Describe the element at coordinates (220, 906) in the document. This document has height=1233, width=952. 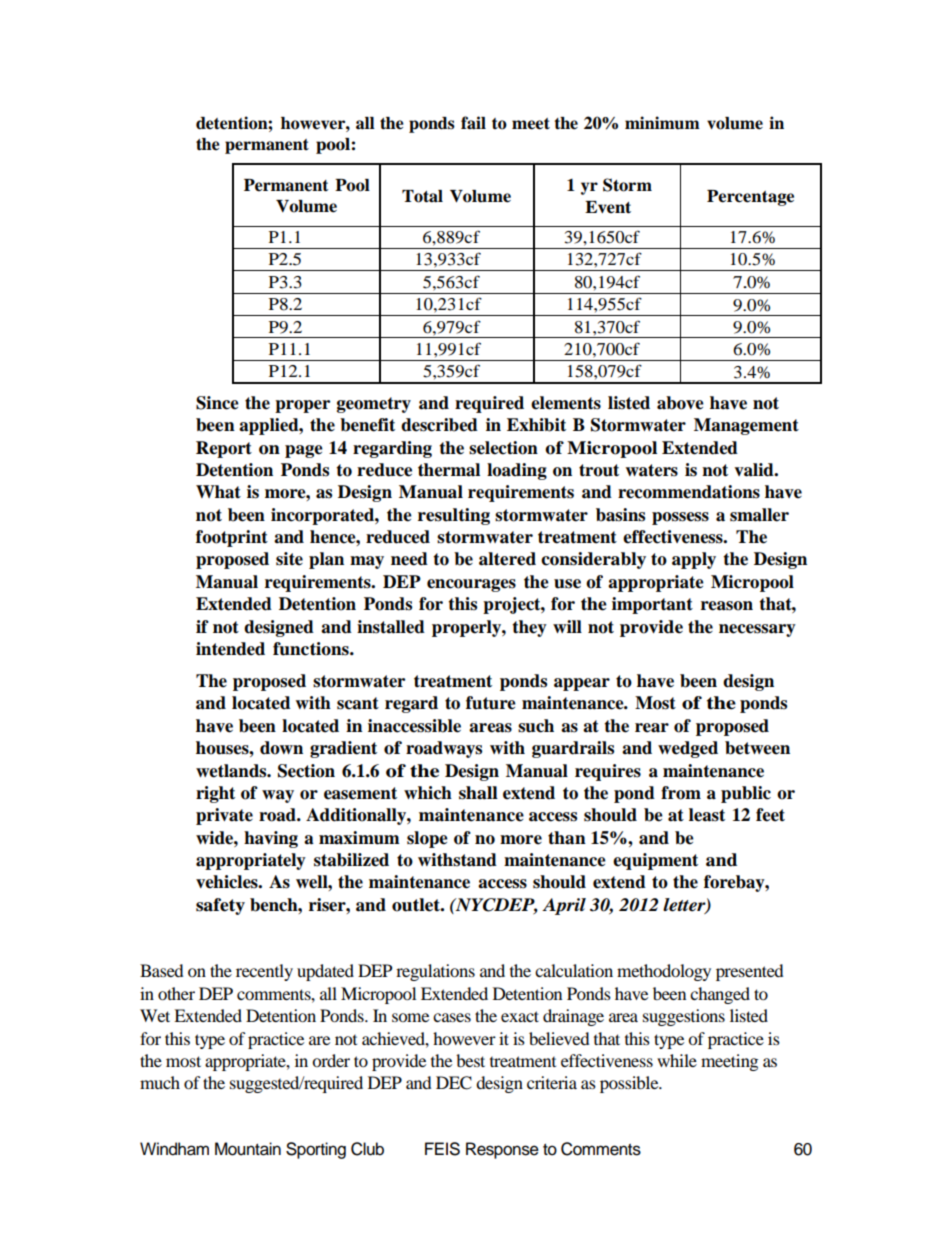
I see `safety` at that location.
